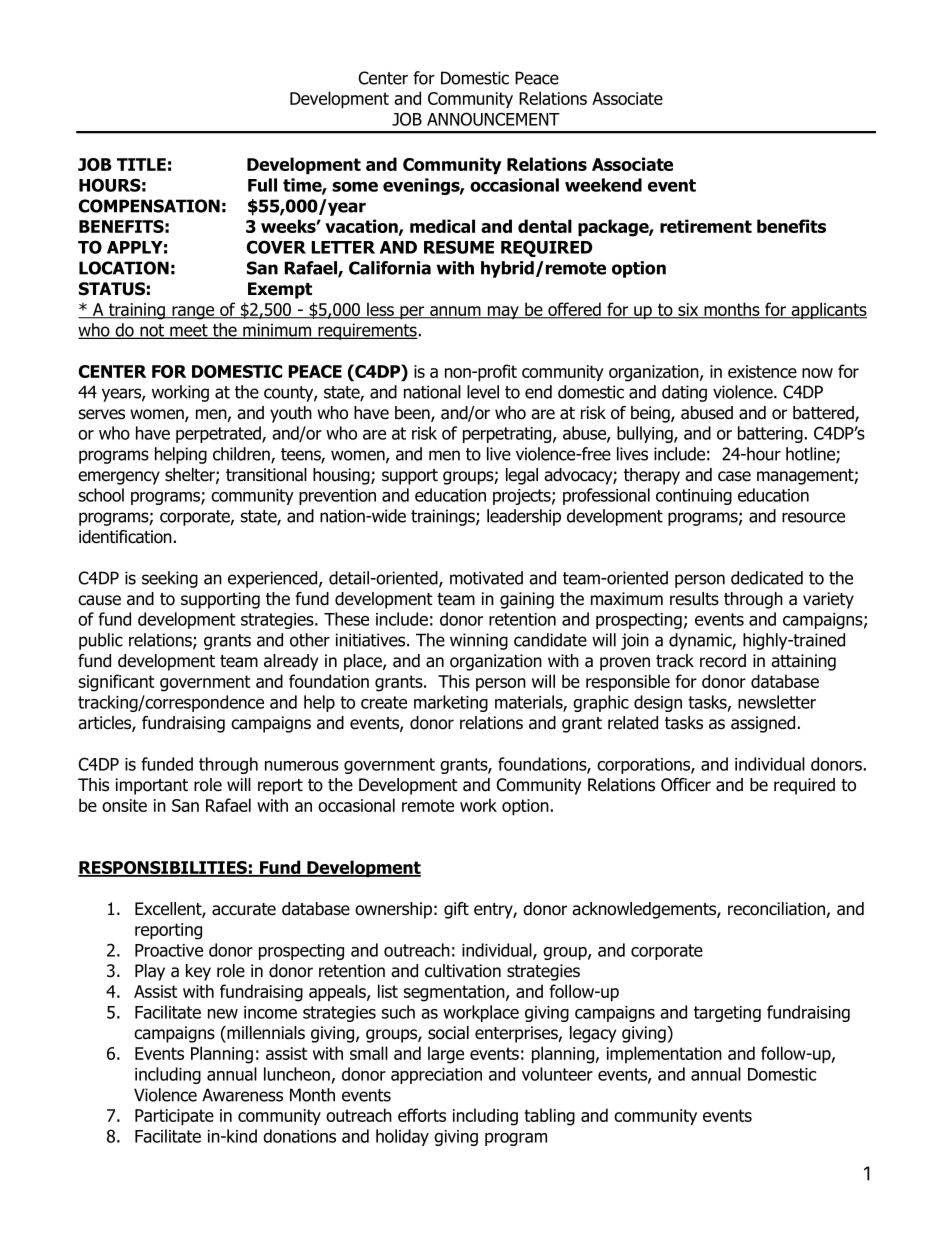  What do you see at coordinates (169, 950) in the page?
I see `Proactive` at bounding box center [169, 950].
